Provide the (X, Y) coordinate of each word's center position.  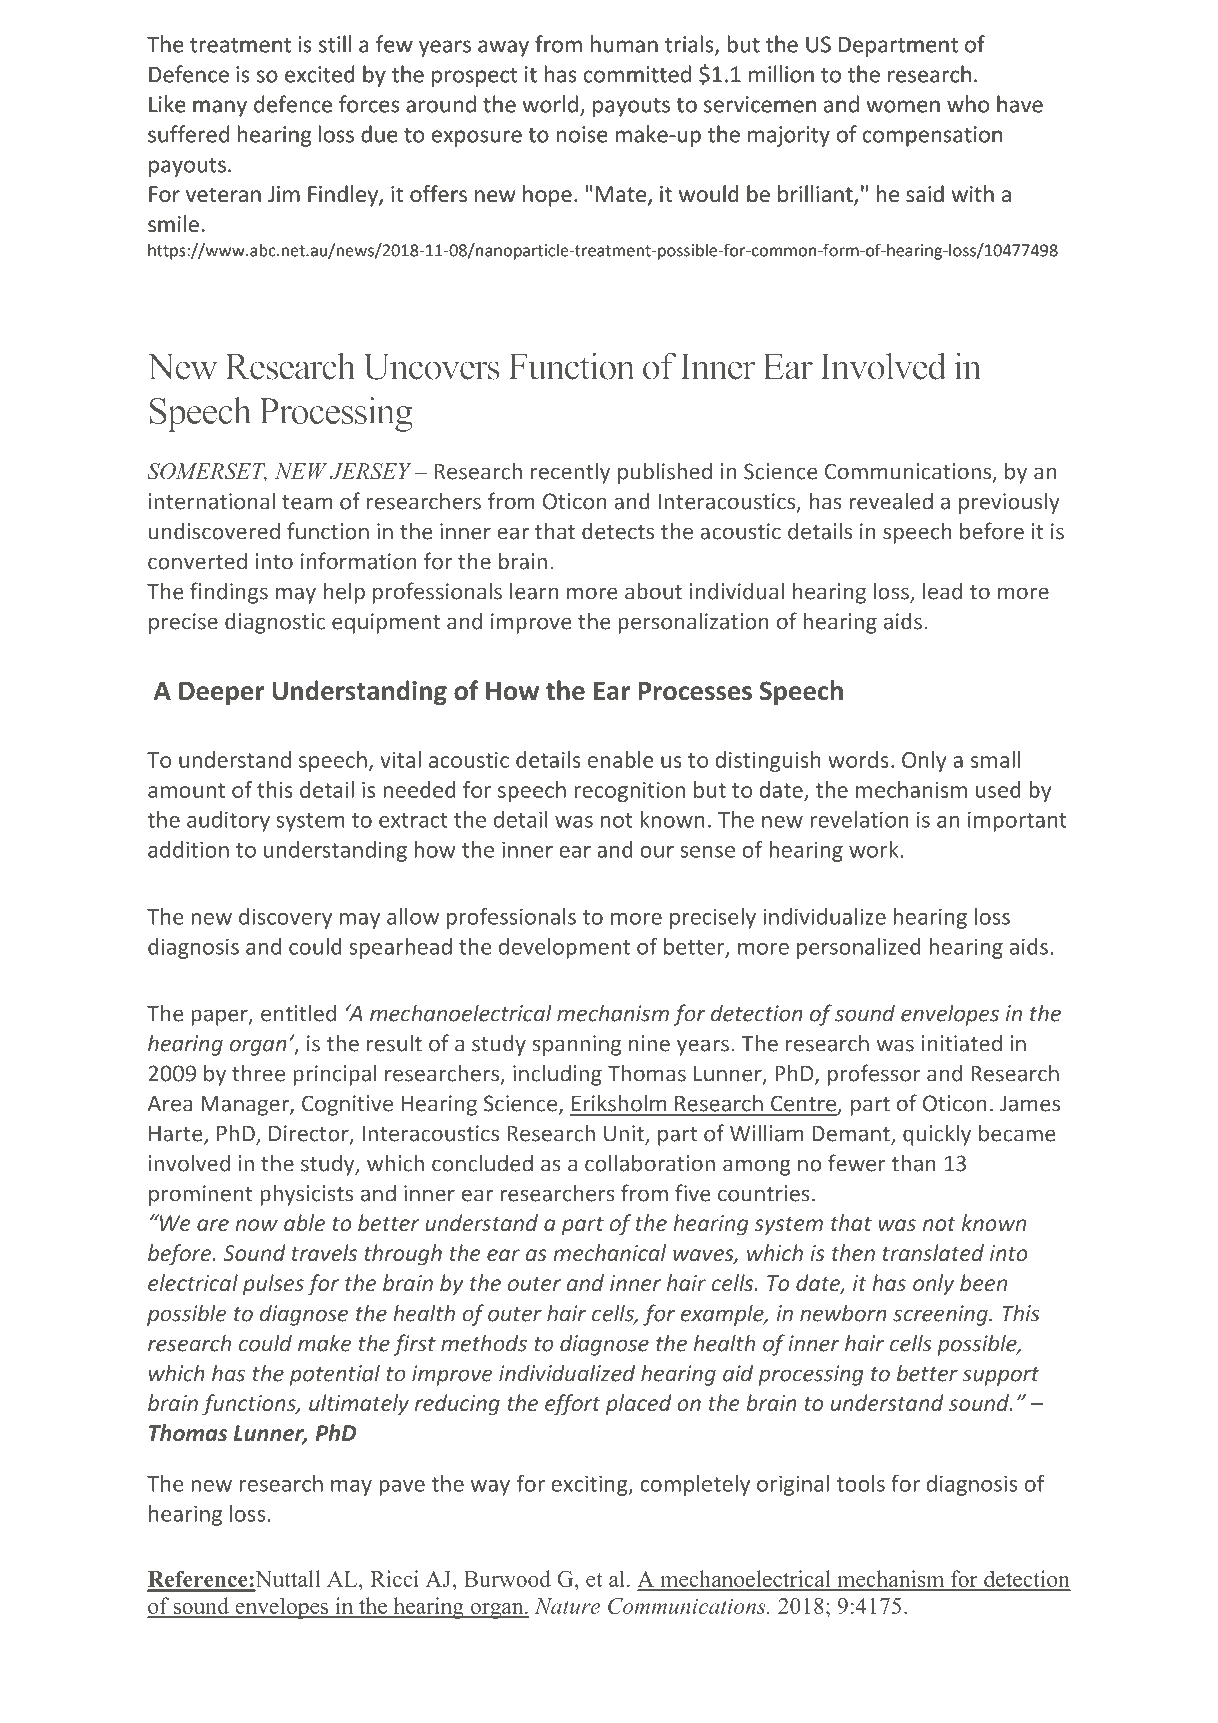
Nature (567, 1606)
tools (861, 1483)
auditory (228, 821)
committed (637, 74)
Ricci (395, 1578)
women (903, 106)
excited (320, 74)
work (875, 849)
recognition (630, 792)
